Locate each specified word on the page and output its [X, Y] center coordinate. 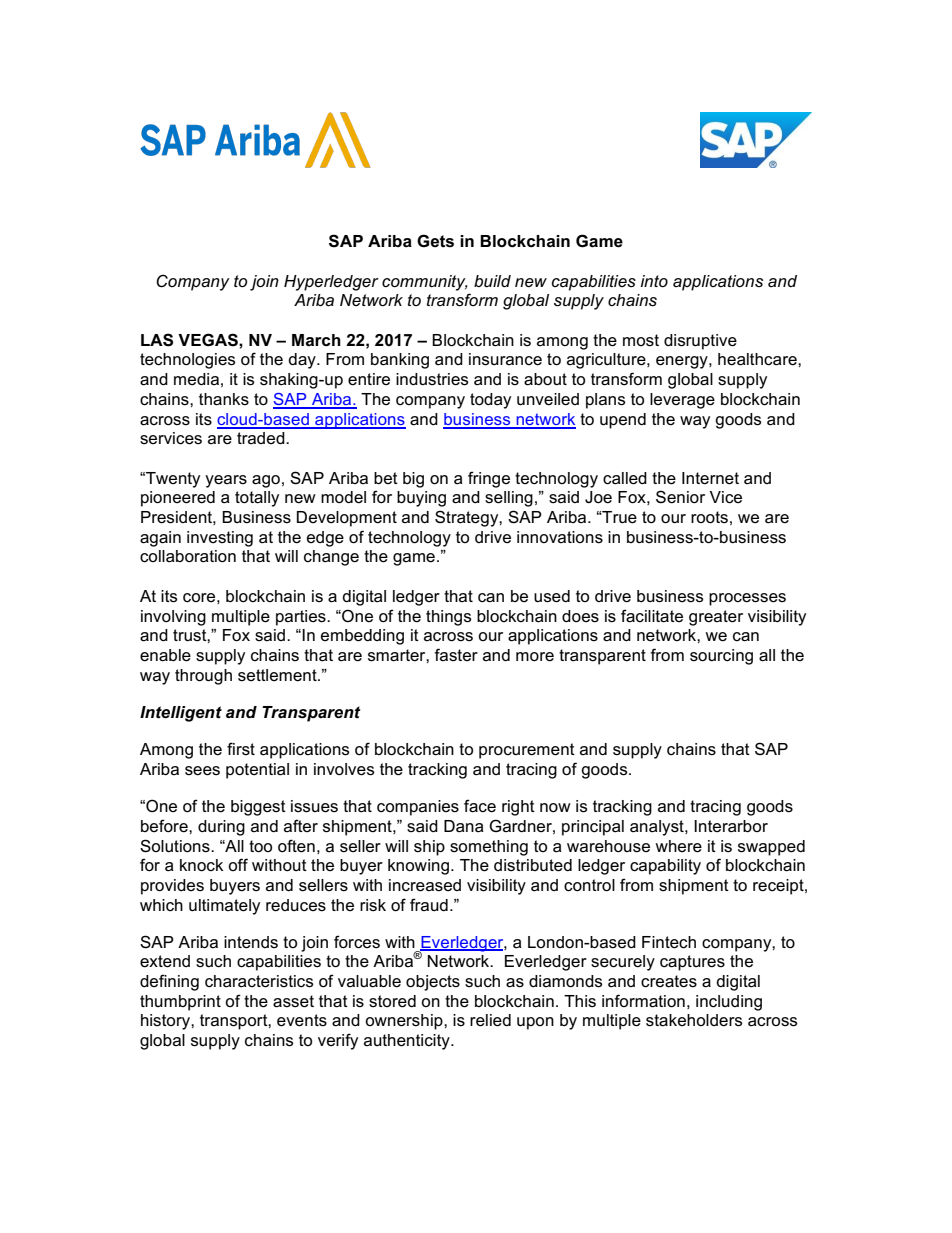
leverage [682, 401]
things [448, 618]
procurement [527, 751]
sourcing [721, 657]
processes [747, 599]
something [489, 848]
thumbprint [180, 1003]
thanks [224, 399]
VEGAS [209, 340]
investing [220, 539]
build [492, 281]
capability [665, 867]
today [490, 401]
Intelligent [181, 714]
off [238, 864]
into [654, 281]
